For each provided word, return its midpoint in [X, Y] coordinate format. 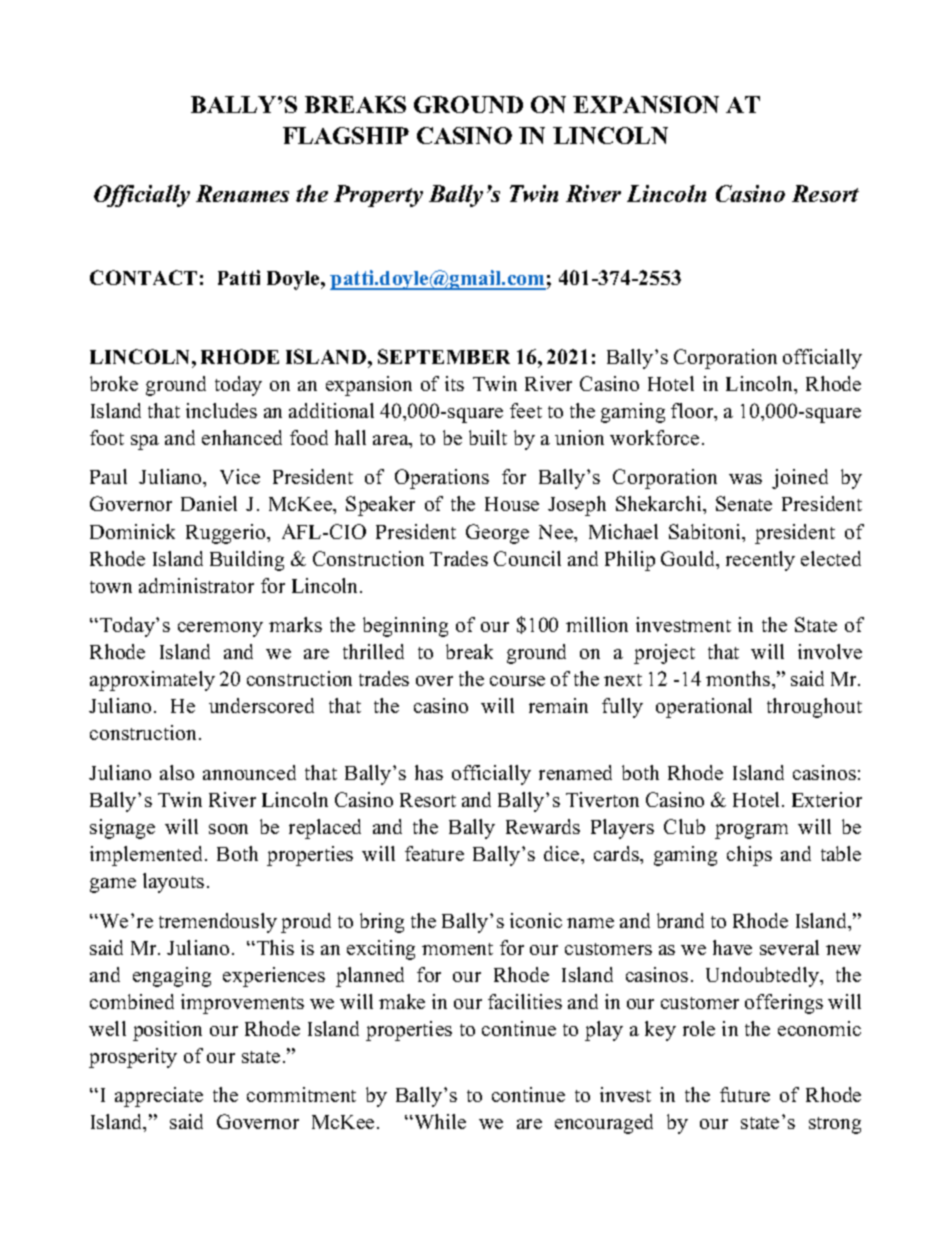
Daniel [209, 503]
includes [221, 410]
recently [760, 561]
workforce [654, 437]
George [497, 534]
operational [704, 708]
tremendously [218, 923]
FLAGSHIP [346, 135]
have [732, 947]
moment [457, 949]
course [517, 681]
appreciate [159, 1097]
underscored [261, 705]
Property [378, 196]
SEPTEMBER [444, 356]
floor [693, 412]
